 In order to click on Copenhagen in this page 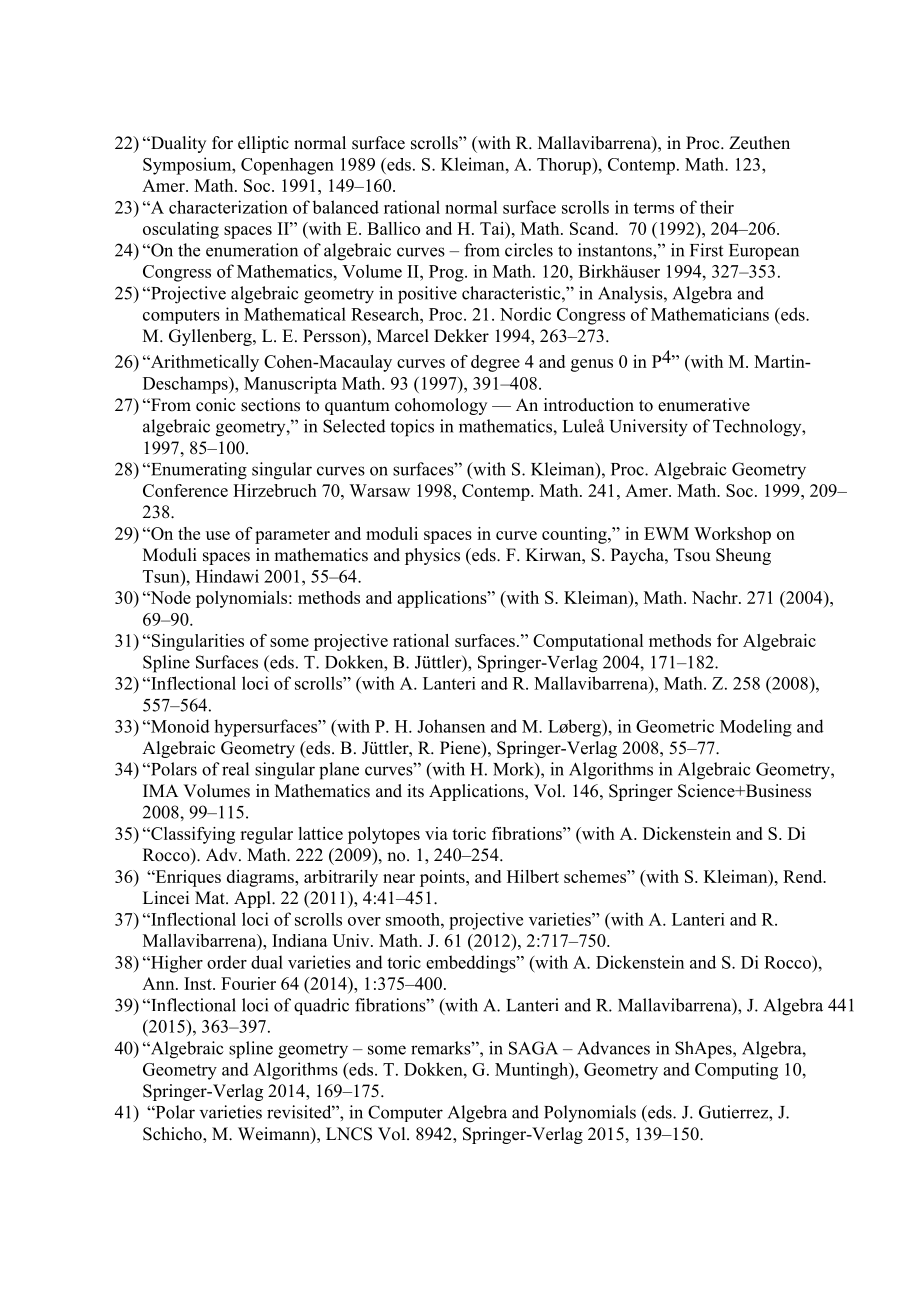, I will do `click(287, 166)`.
